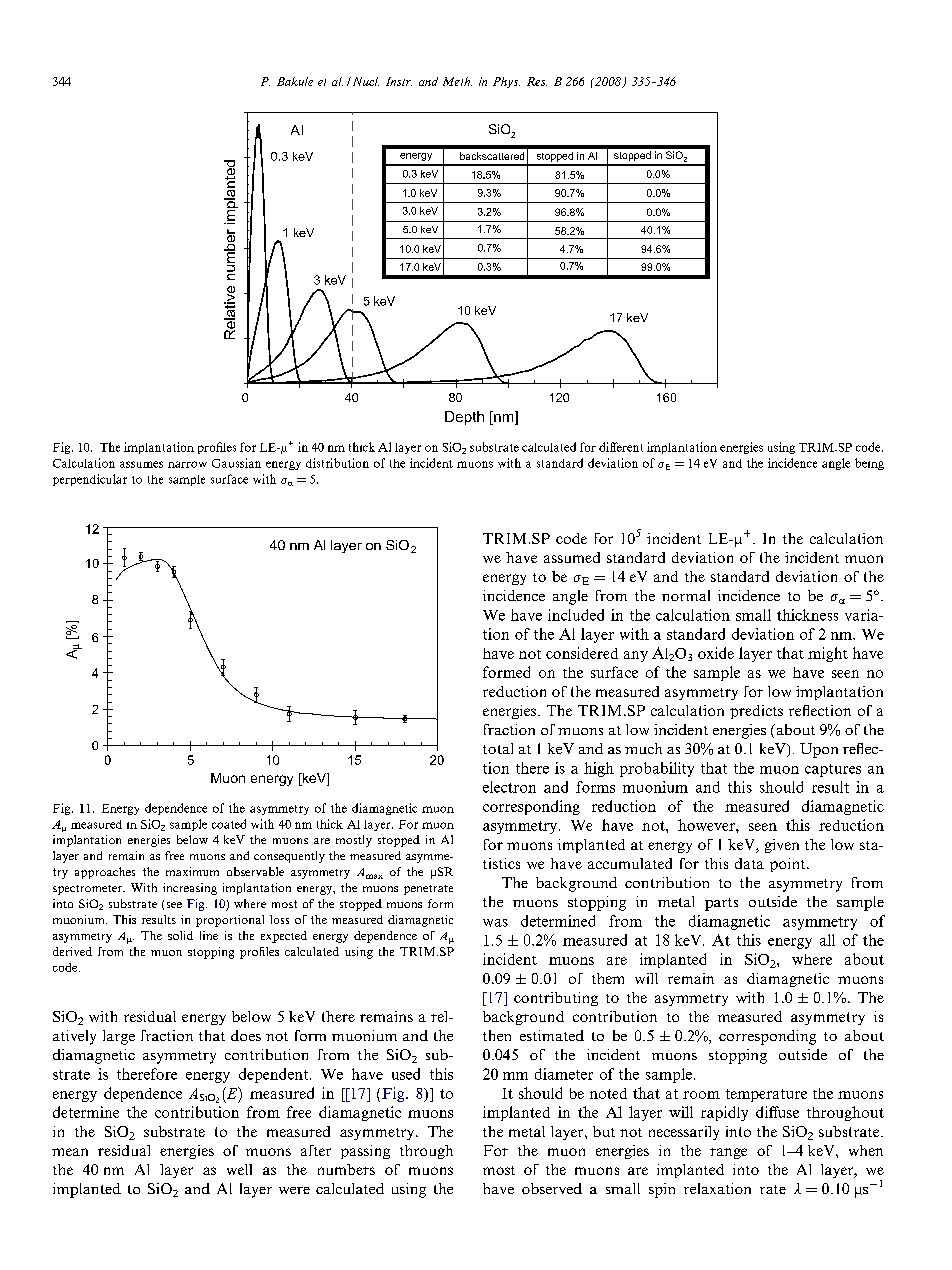 The image size is (952, 1270). I want to click on range, so click(728, 1153).
